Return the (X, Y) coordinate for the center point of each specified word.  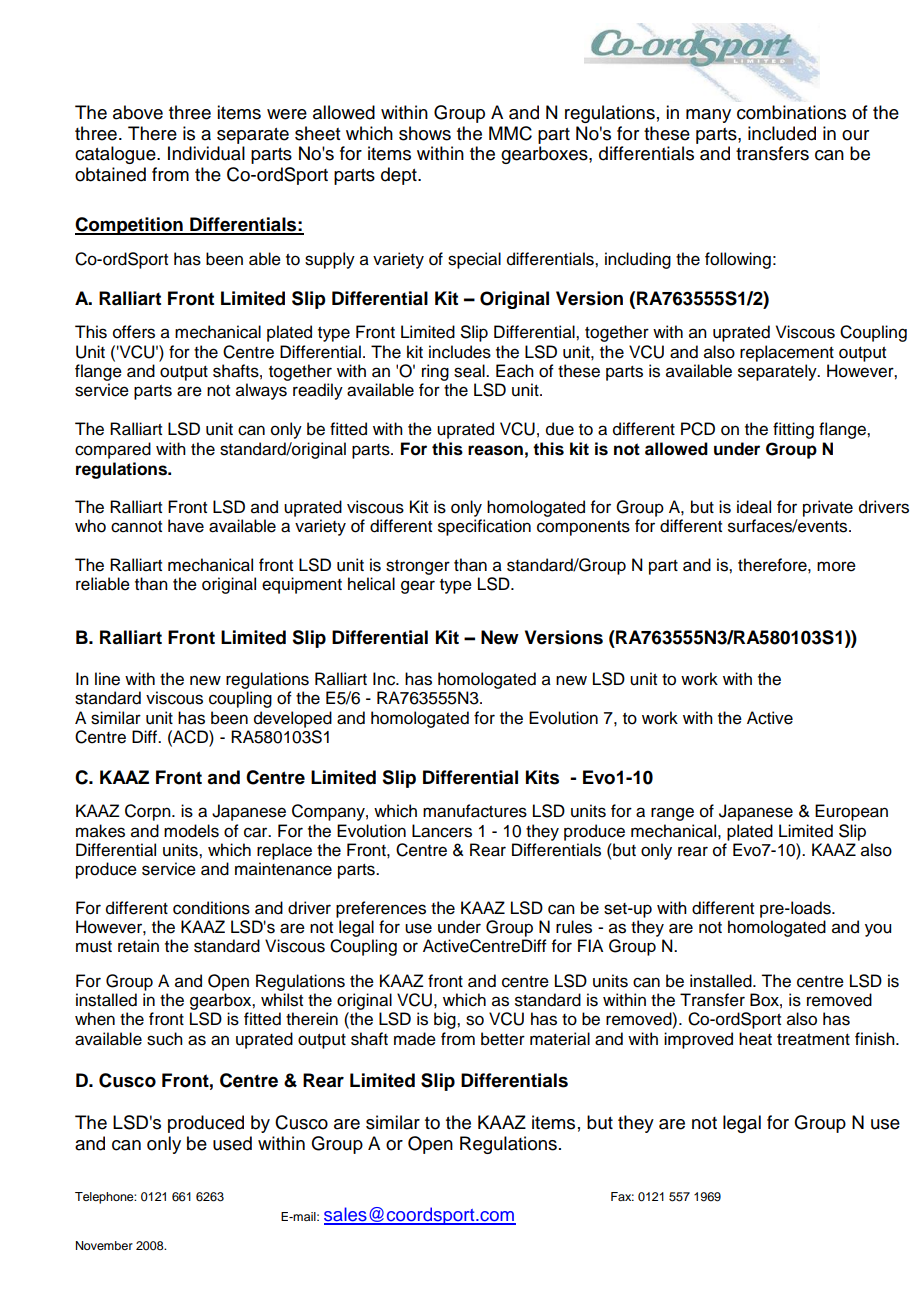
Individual (206, 153)
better (503, 1039)
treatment (813, 1040)
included (782, 133)
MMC (510, 133)
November (104, 1245)
